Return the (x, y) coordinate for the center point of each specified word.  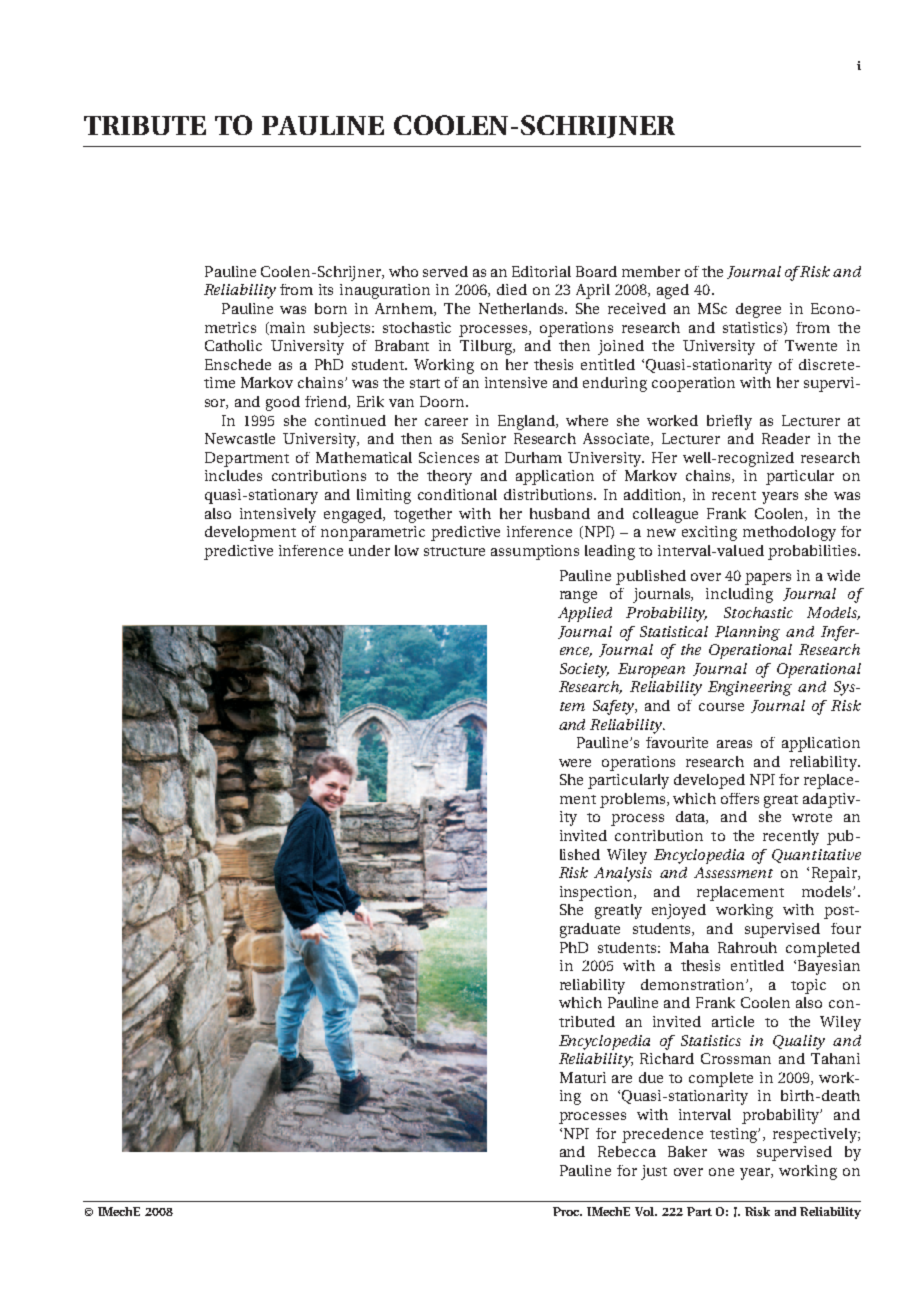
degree (758, 310)
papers (768, 579)
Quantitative (816, 856)
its (326, 289)
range (578, 597)
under (369, 550)
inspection (597, 893)
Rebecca (627, 1151)
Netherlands (522, 308)
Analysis (623, 874)
